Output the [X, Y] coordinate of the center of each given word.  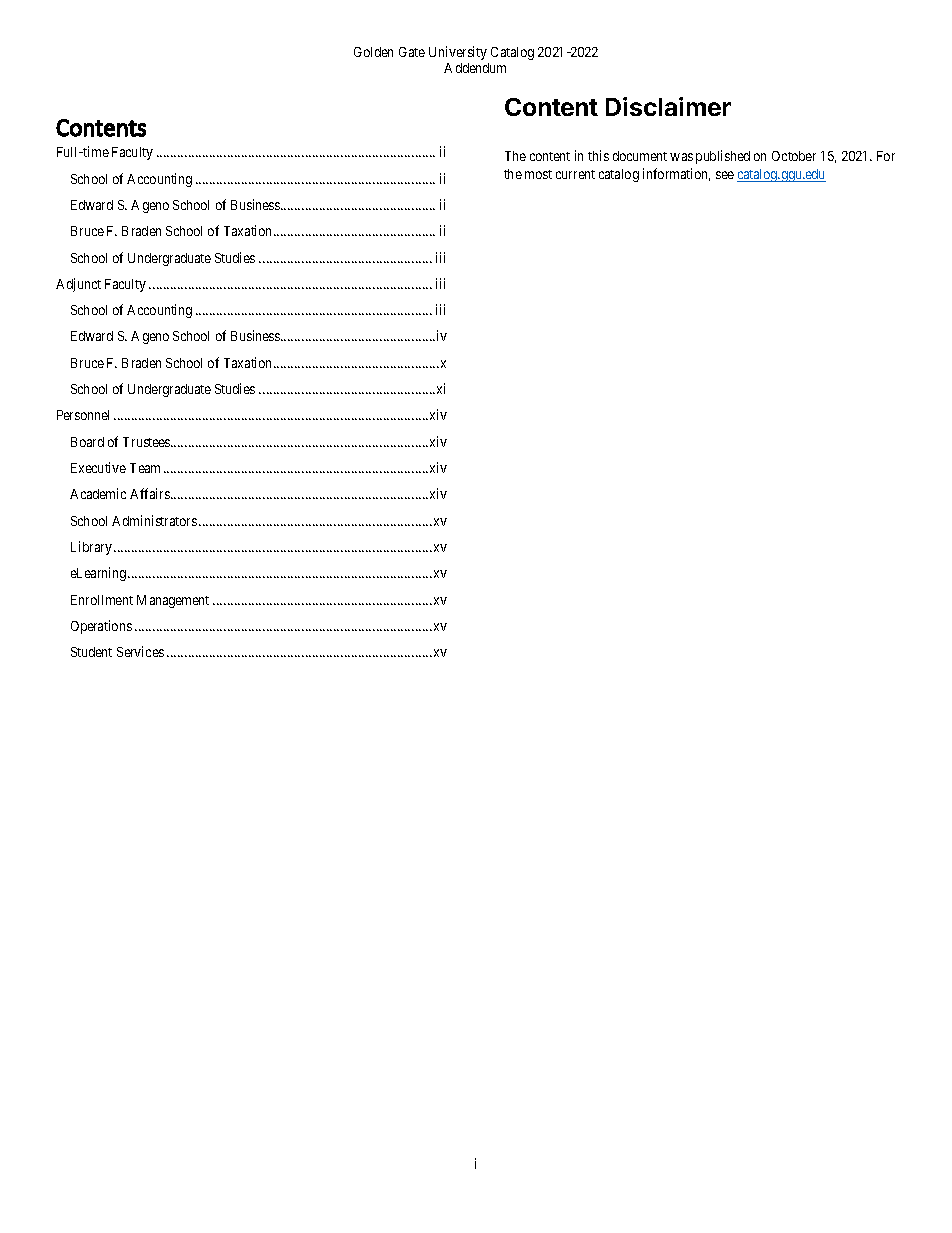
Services [140, 651]
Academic [98, 493]
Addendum [475, 68]
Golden [373, 52]
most [538, 174]
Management [173, 601]
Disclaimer [668, 106]
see [725, 175]
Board [87, 442]
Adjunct [78, 285]
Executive [98, 467]
